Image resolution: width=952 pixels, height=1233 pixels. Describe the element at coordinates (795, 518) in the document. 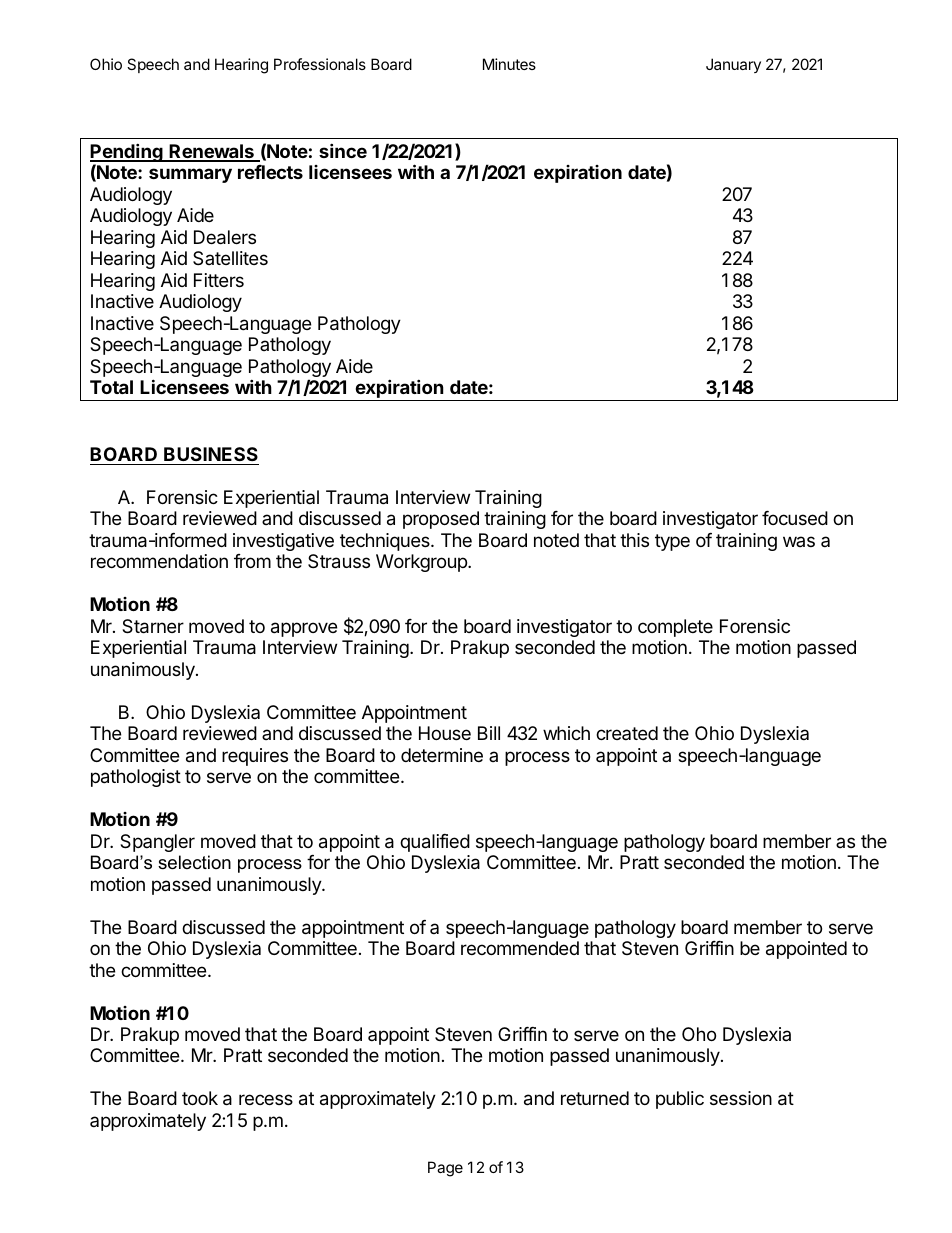

I see `focused` at that location.
